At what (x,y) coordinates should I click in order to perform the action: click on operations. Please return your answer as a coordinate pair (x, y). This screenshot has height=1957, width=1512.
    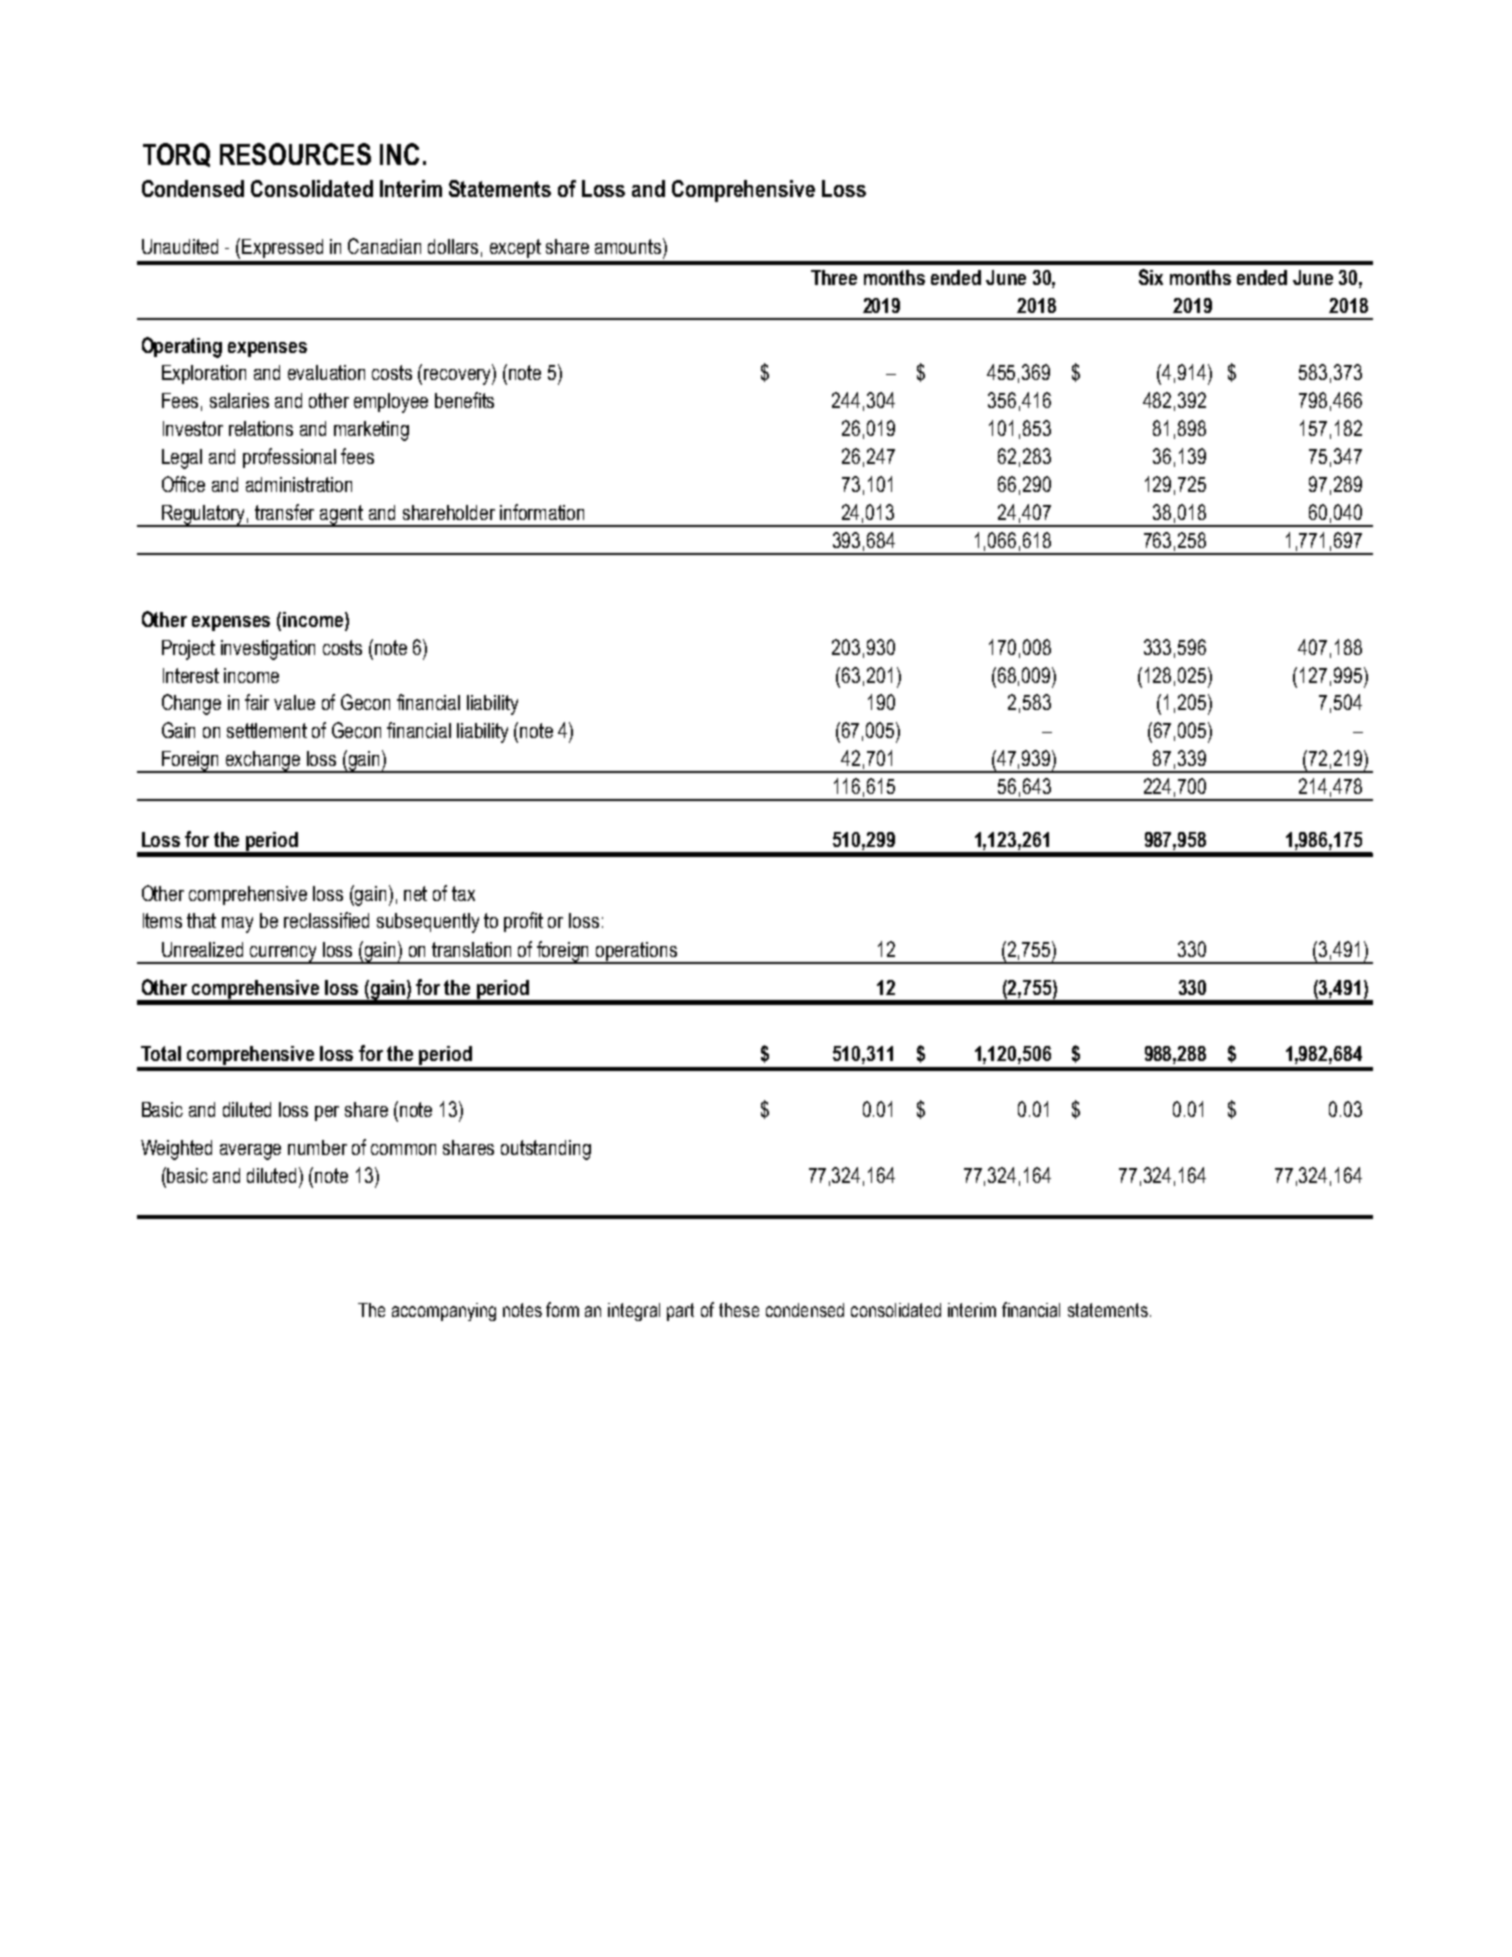
    Looking at the image, I should click on (636, 952).
